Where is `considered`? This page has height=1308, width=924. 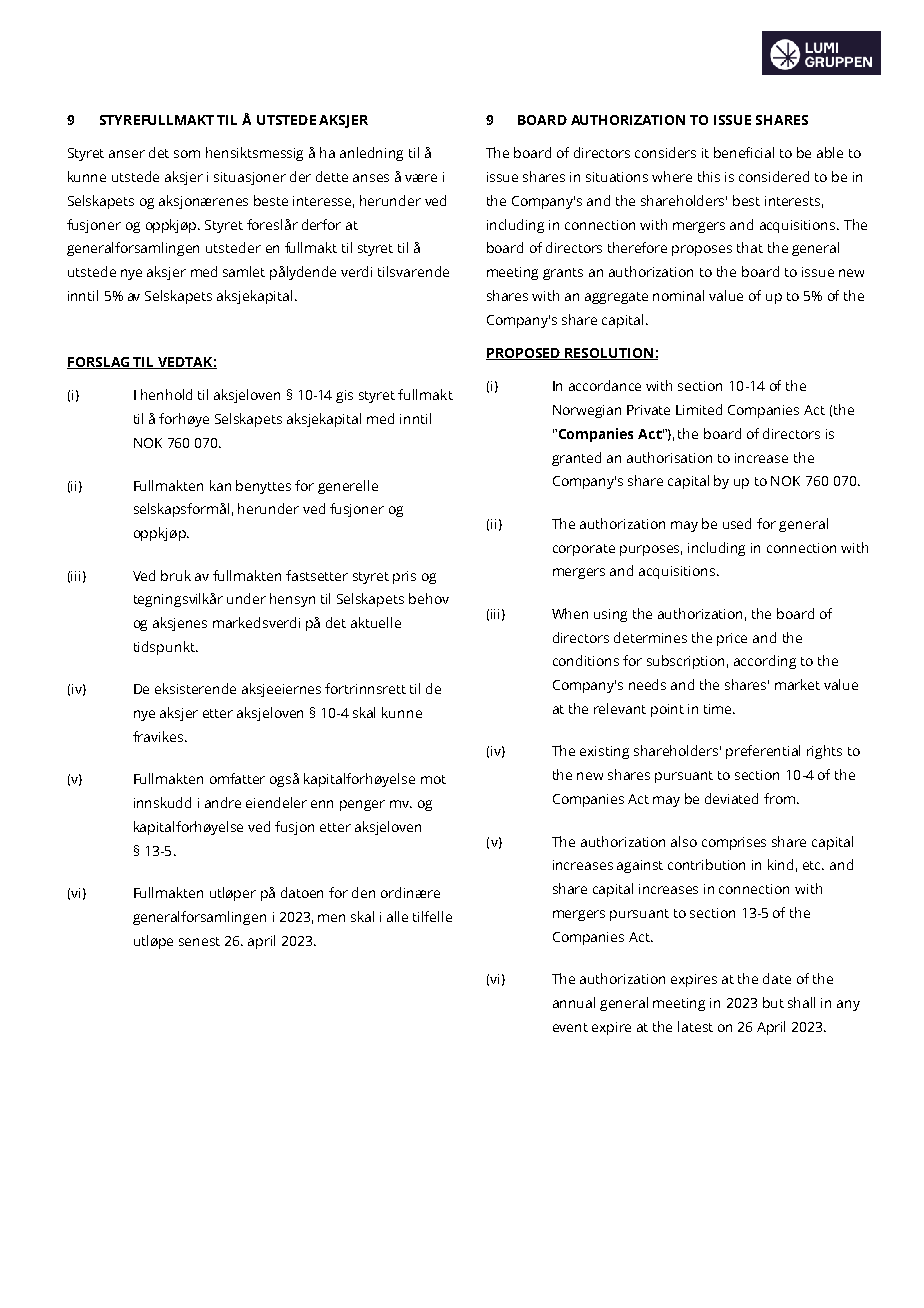
considered is located at coordinates (774, 176).
